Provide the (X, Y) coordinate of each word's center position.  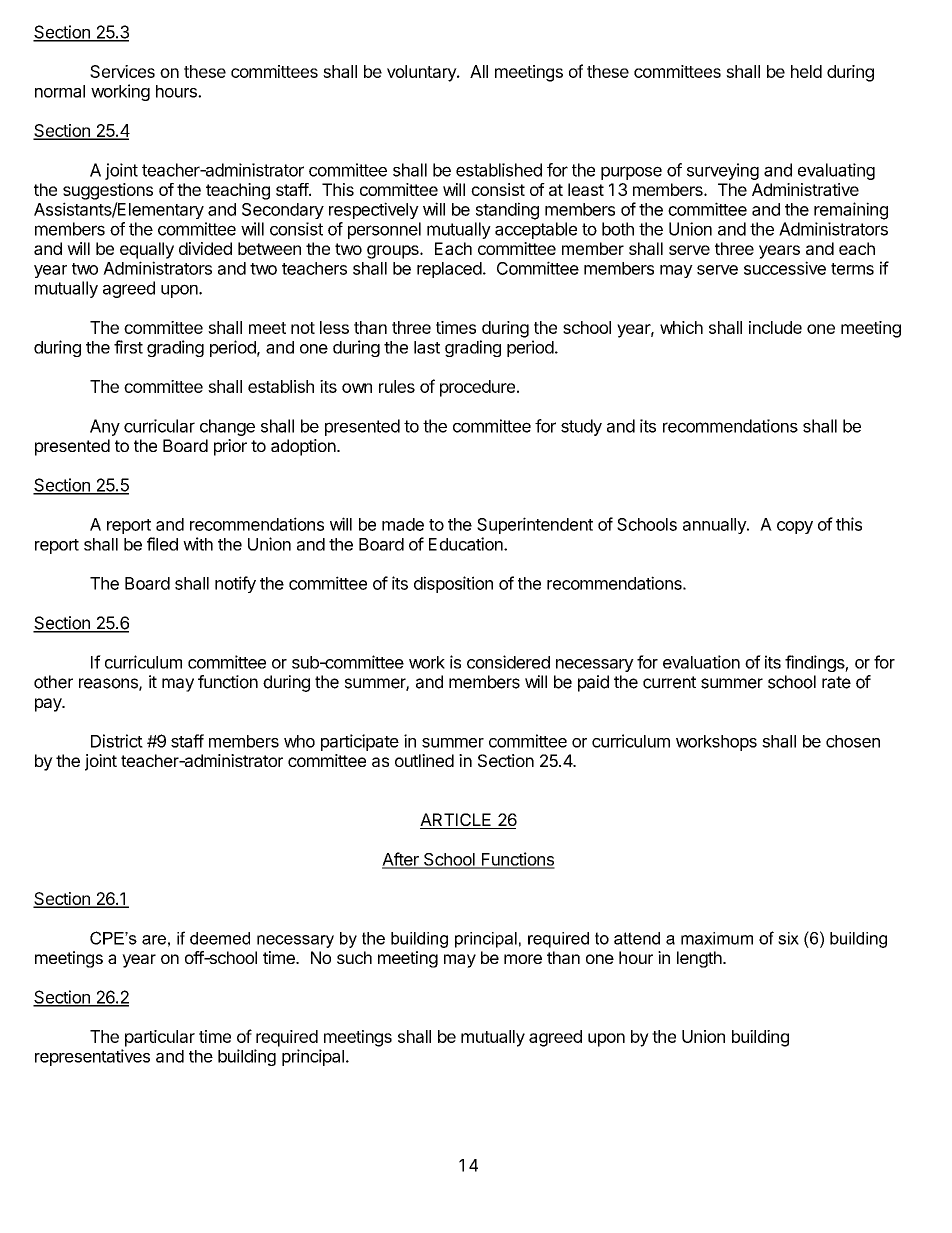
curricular (159, 426)
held (806, 71)
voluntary (422, 73)
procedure (477, 388)
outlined (424, 760)
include (775, 327)
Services (122, 71)
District (117, 741)
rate (836, 682)
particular (160, 1038)
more (523, 959)
